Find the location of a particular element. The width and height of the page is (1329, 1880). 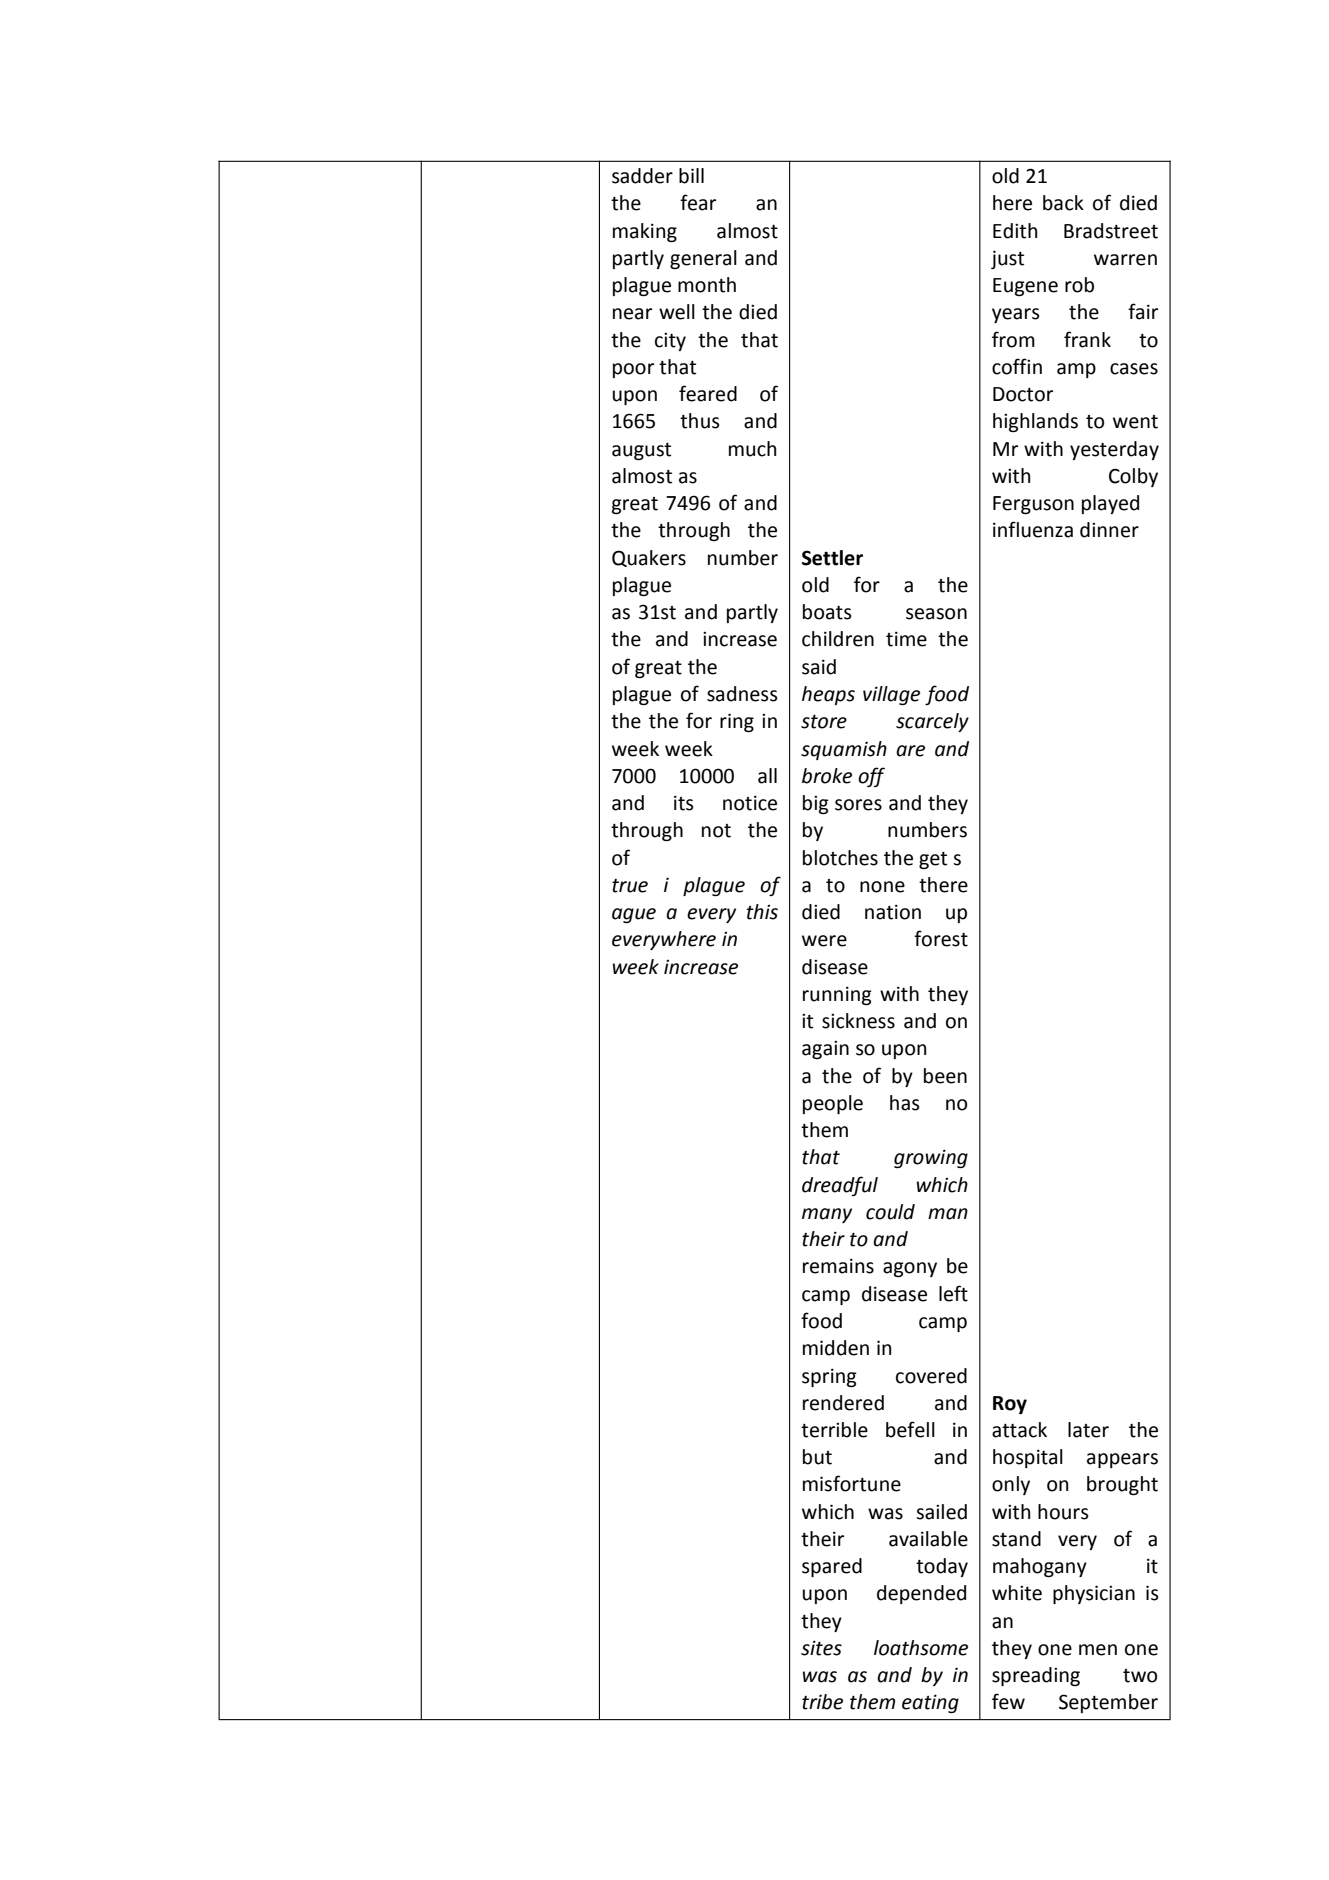

many is located at coordinates (827, 1215).
